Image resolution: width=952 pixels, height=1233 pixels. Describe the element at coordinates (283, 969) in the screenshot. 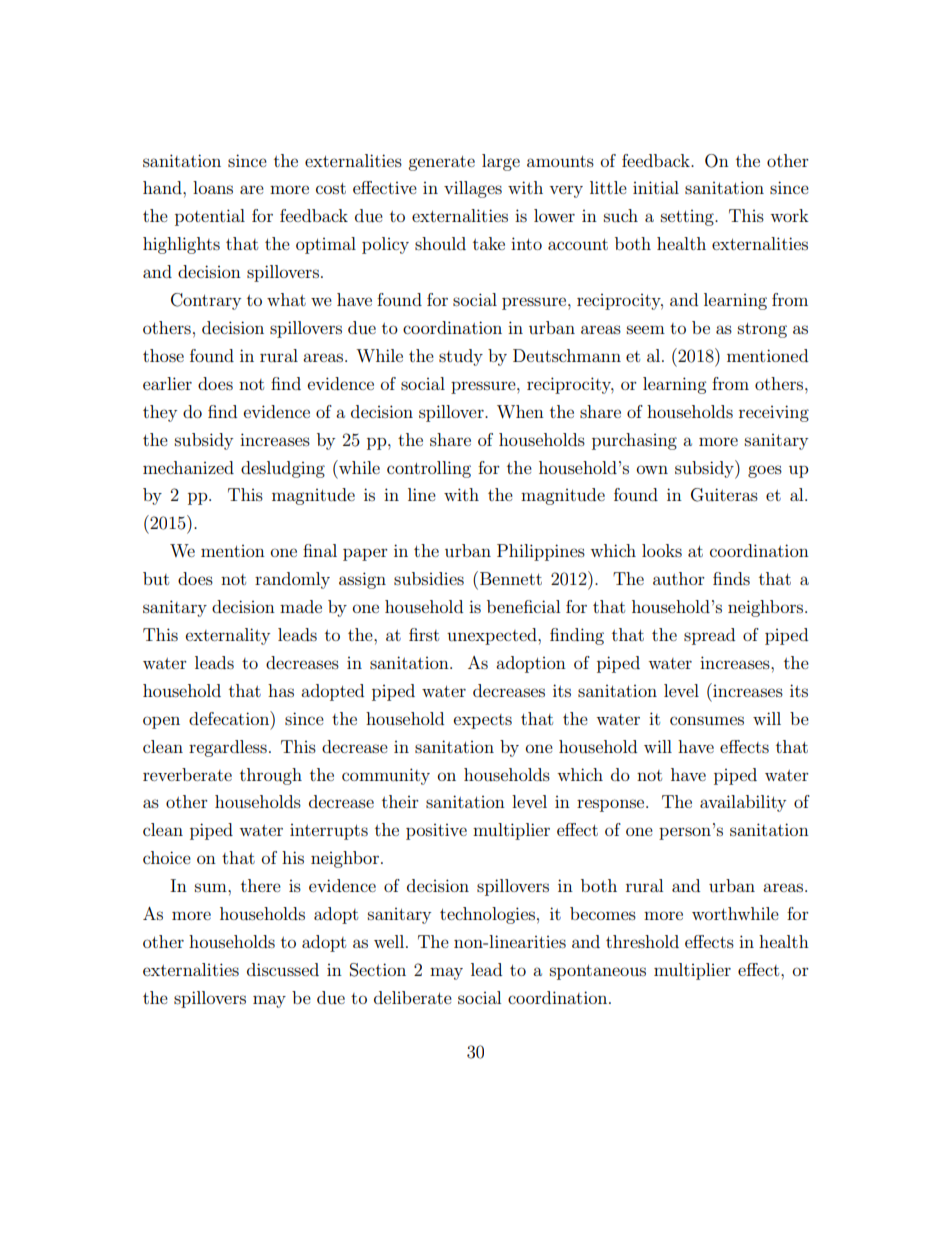

I see `discussed` at that location.
